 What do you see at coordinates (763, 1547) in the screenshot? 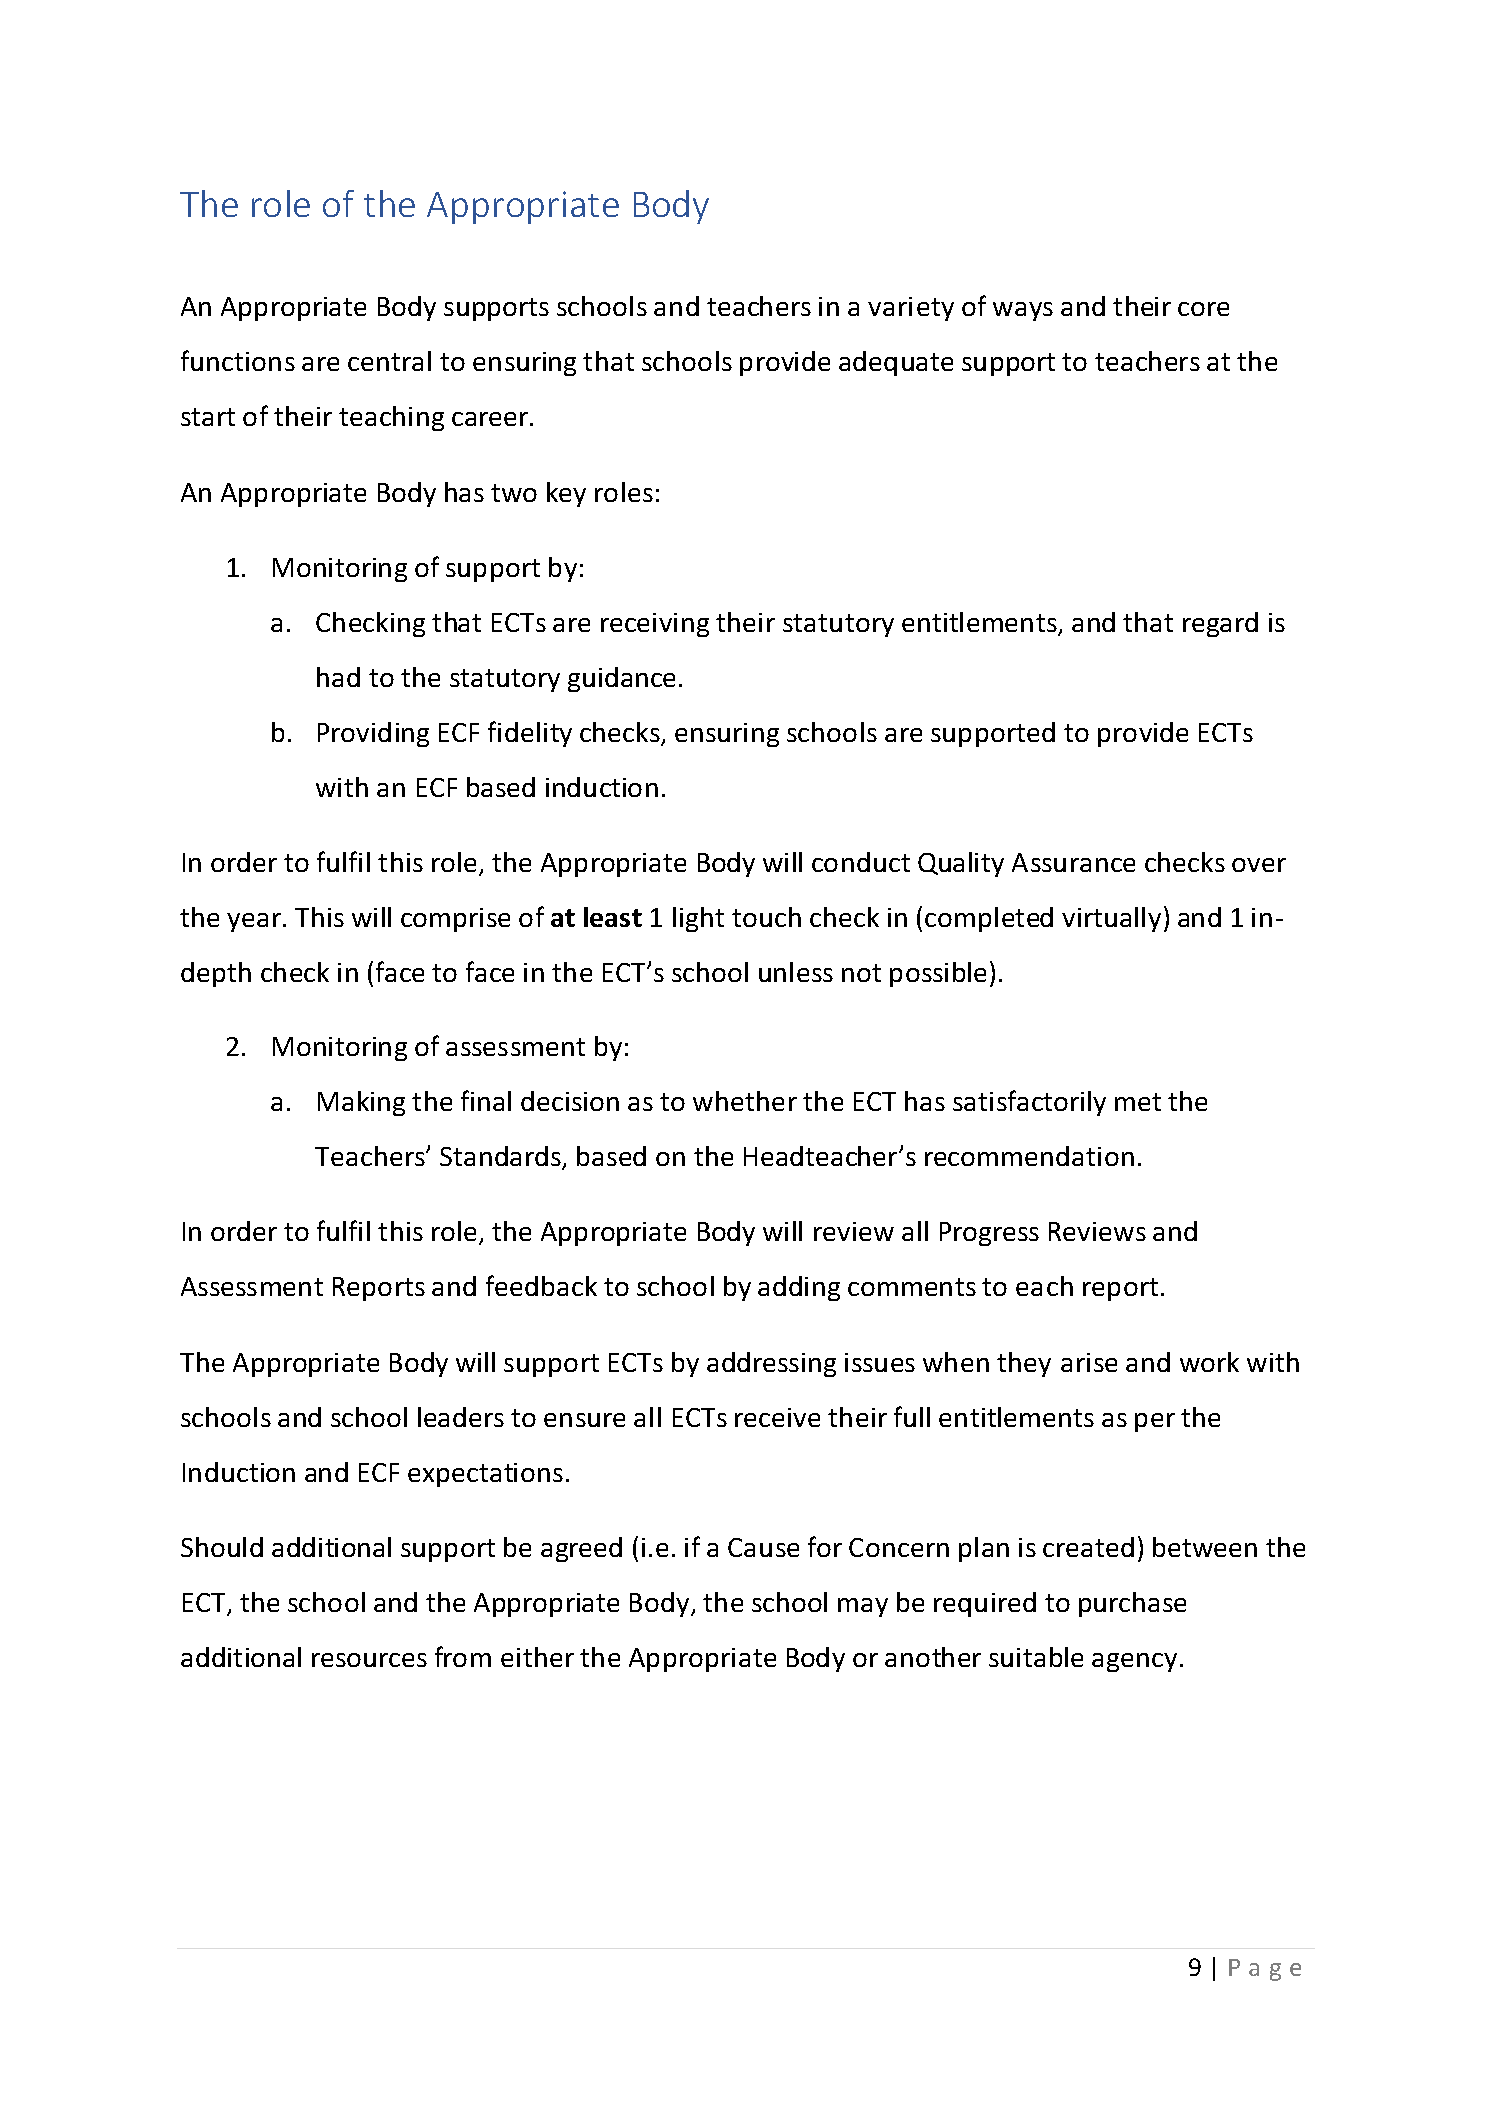
I see `Cause` at bounding box center [763, 1547].
